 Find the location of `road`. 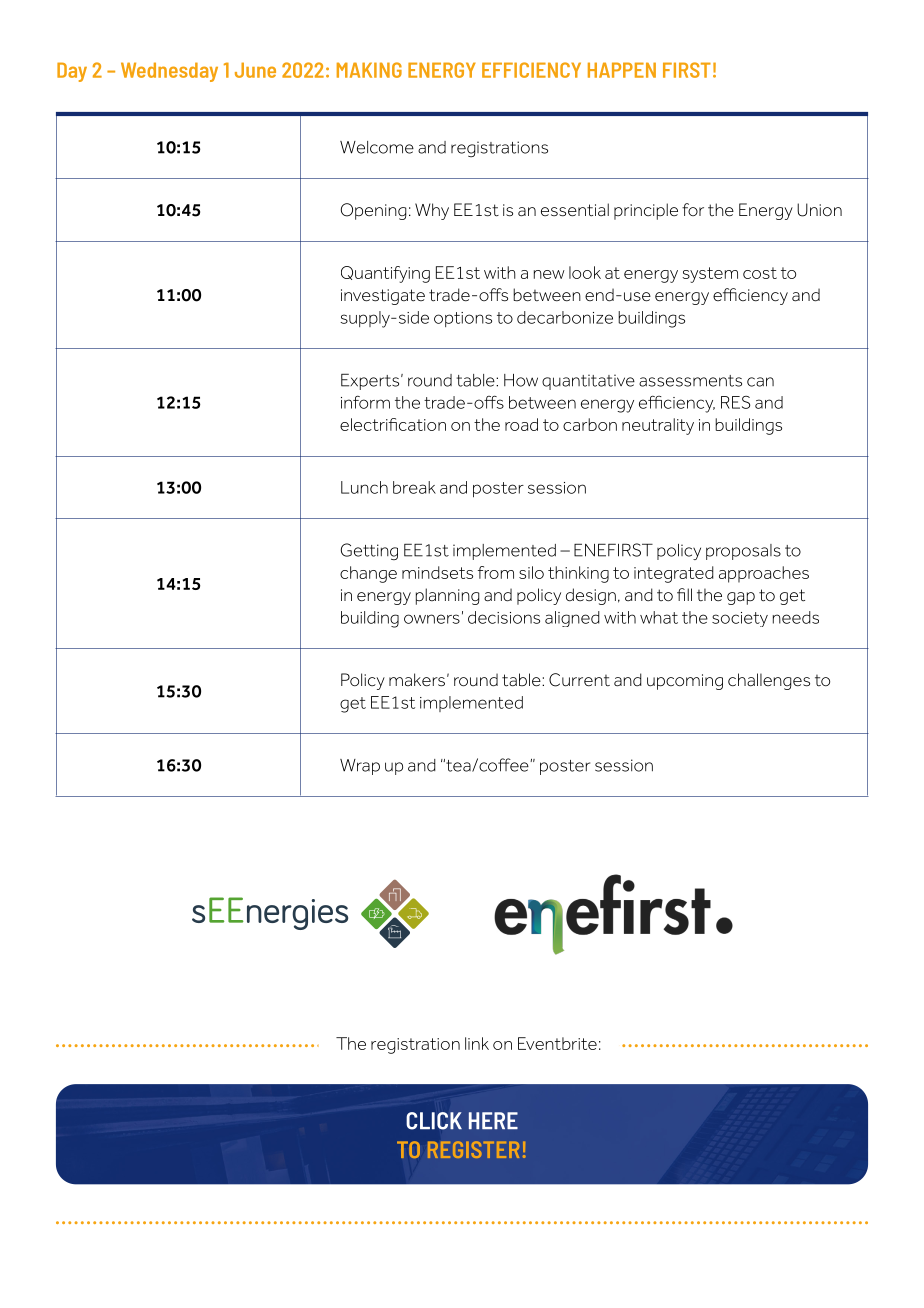

road is located at coordinates (521, 424).
